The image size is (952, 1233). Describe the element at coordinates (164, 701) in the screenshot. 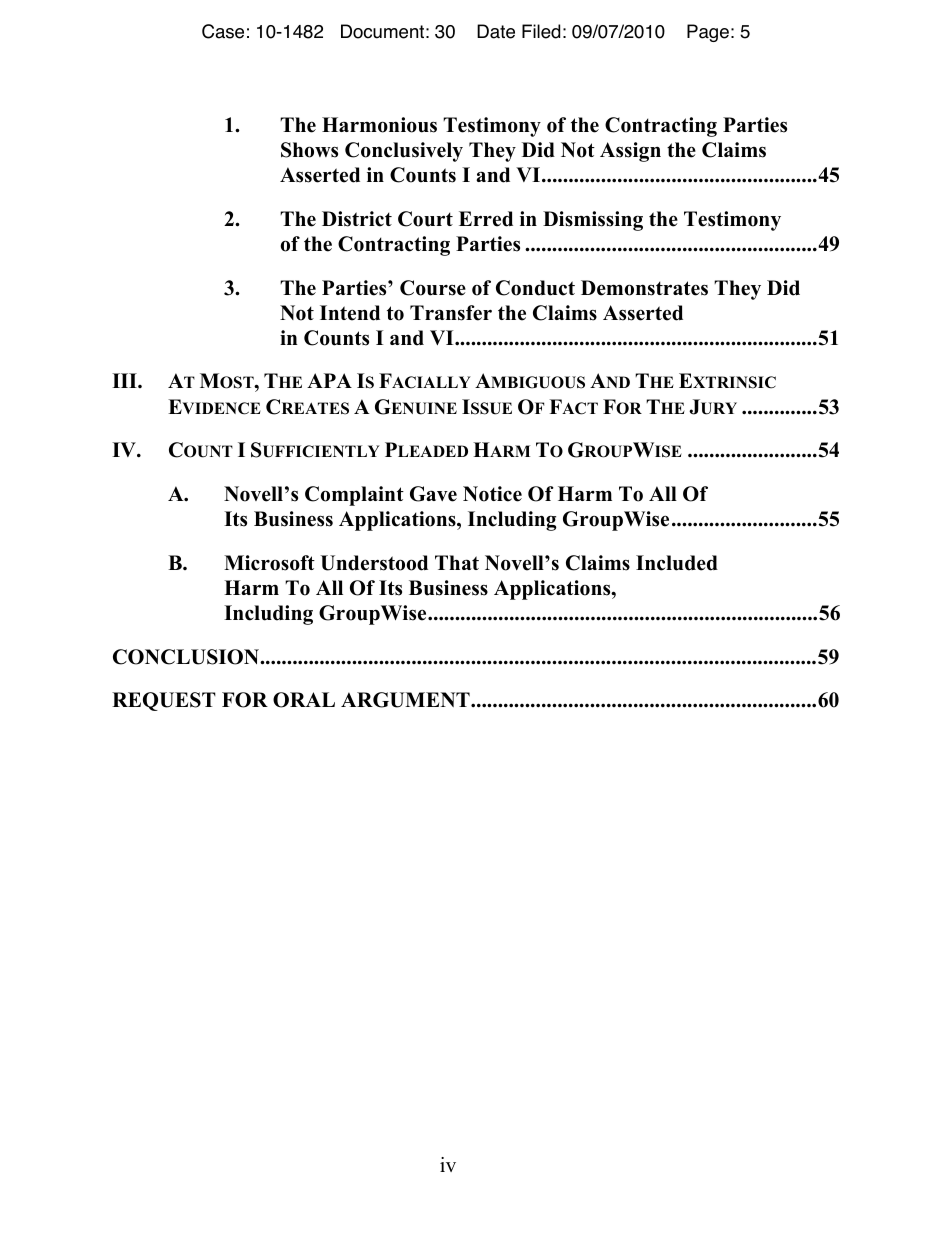

I see `REQUEST` at that location.
